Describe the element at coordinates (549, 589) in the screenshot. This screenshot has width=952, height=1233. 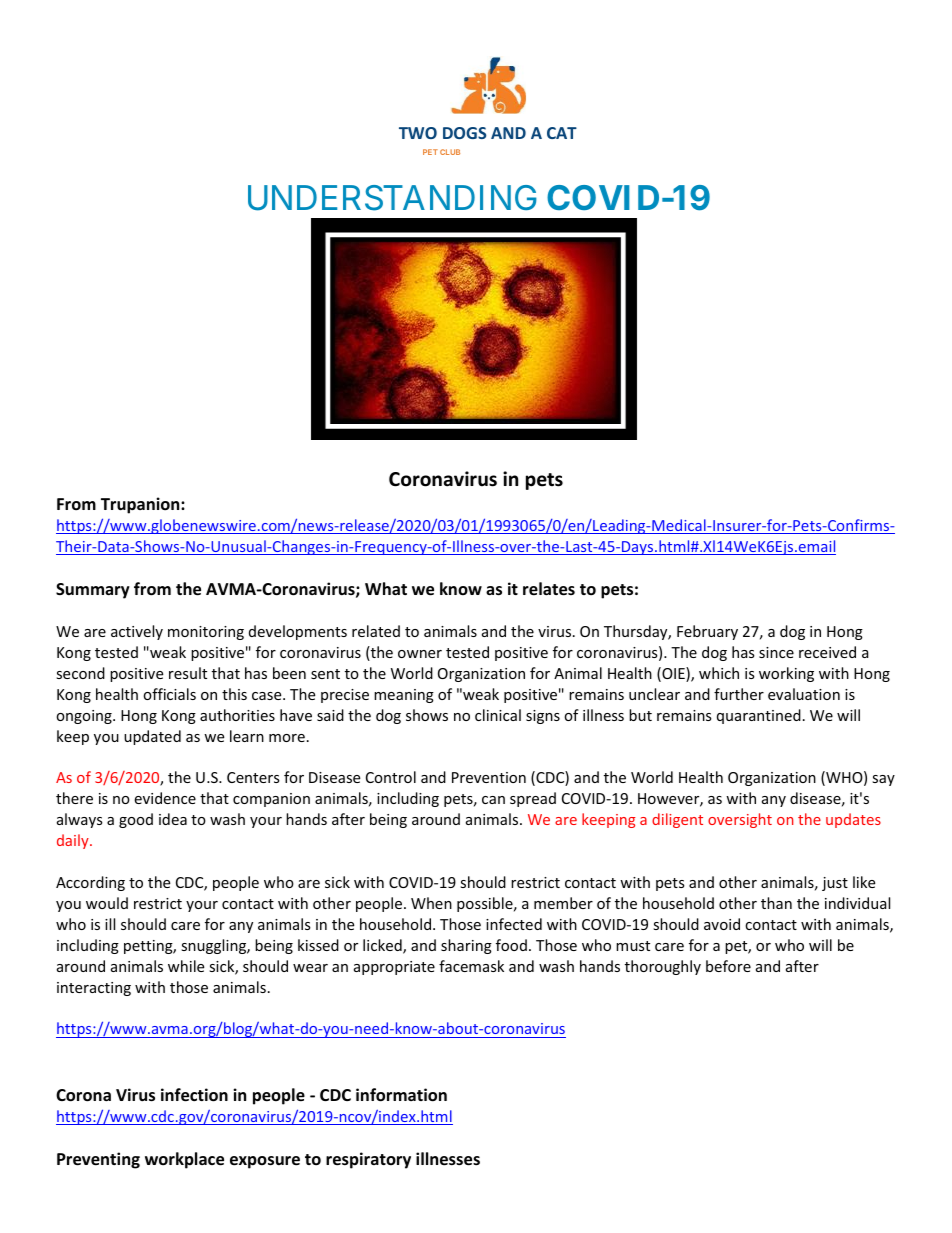
I see `relates` at that location.
